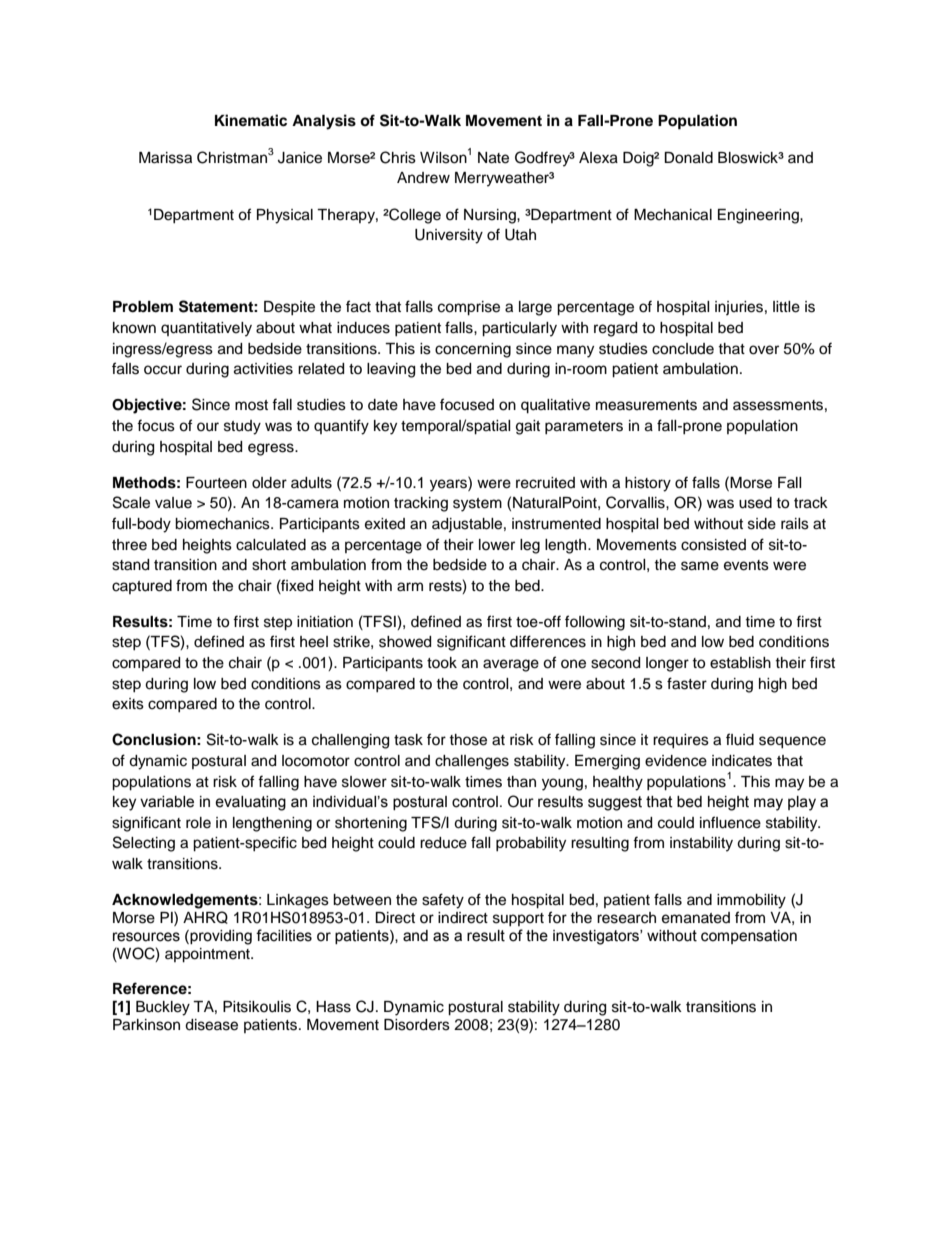 Image resolution: width=952 pixels, height=1233 pixels. Describe the element at coordinates (165, 158) in the page. I see `Marissa` at that location.
